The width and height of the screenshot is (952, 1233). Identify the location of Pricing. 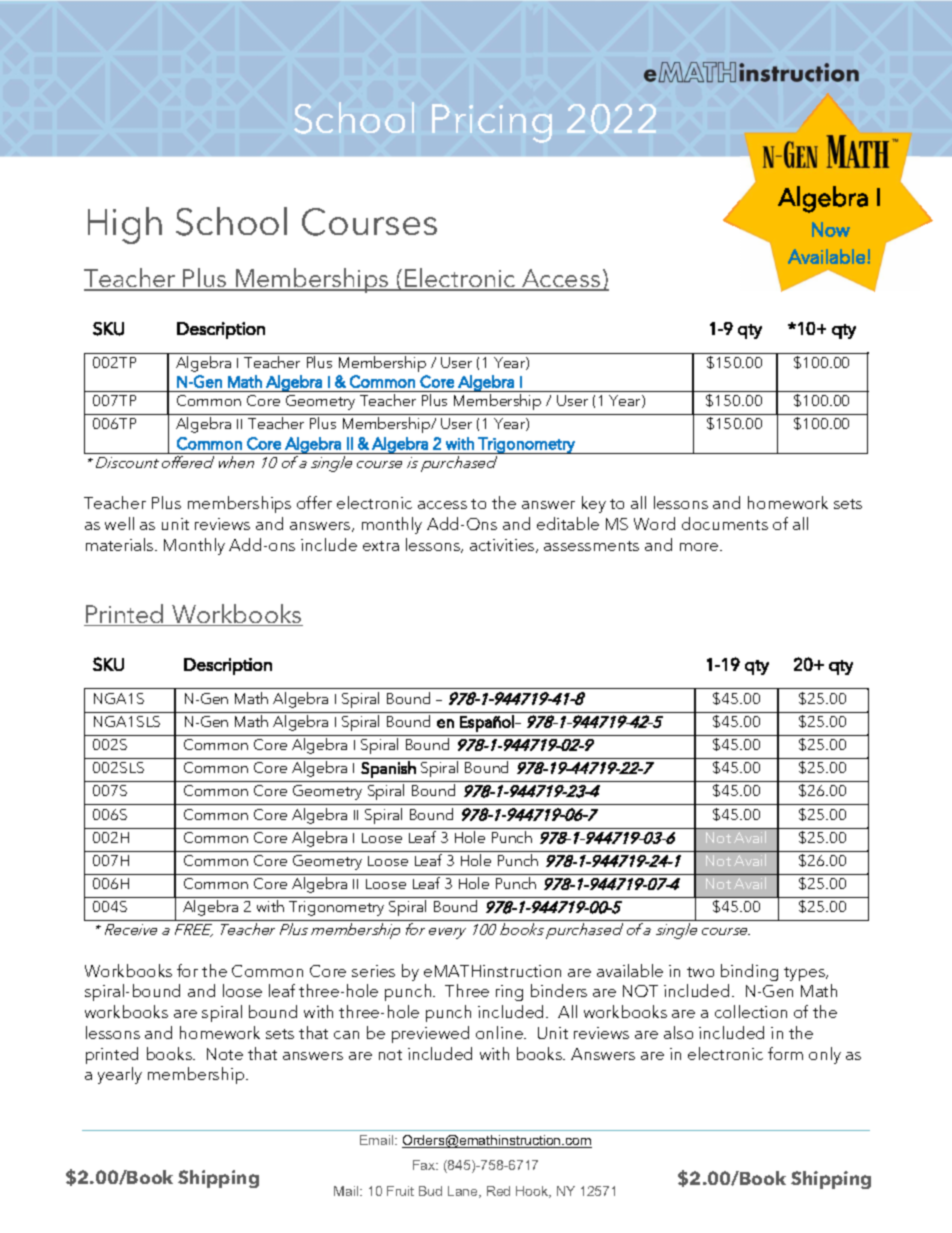
(492, 123).
